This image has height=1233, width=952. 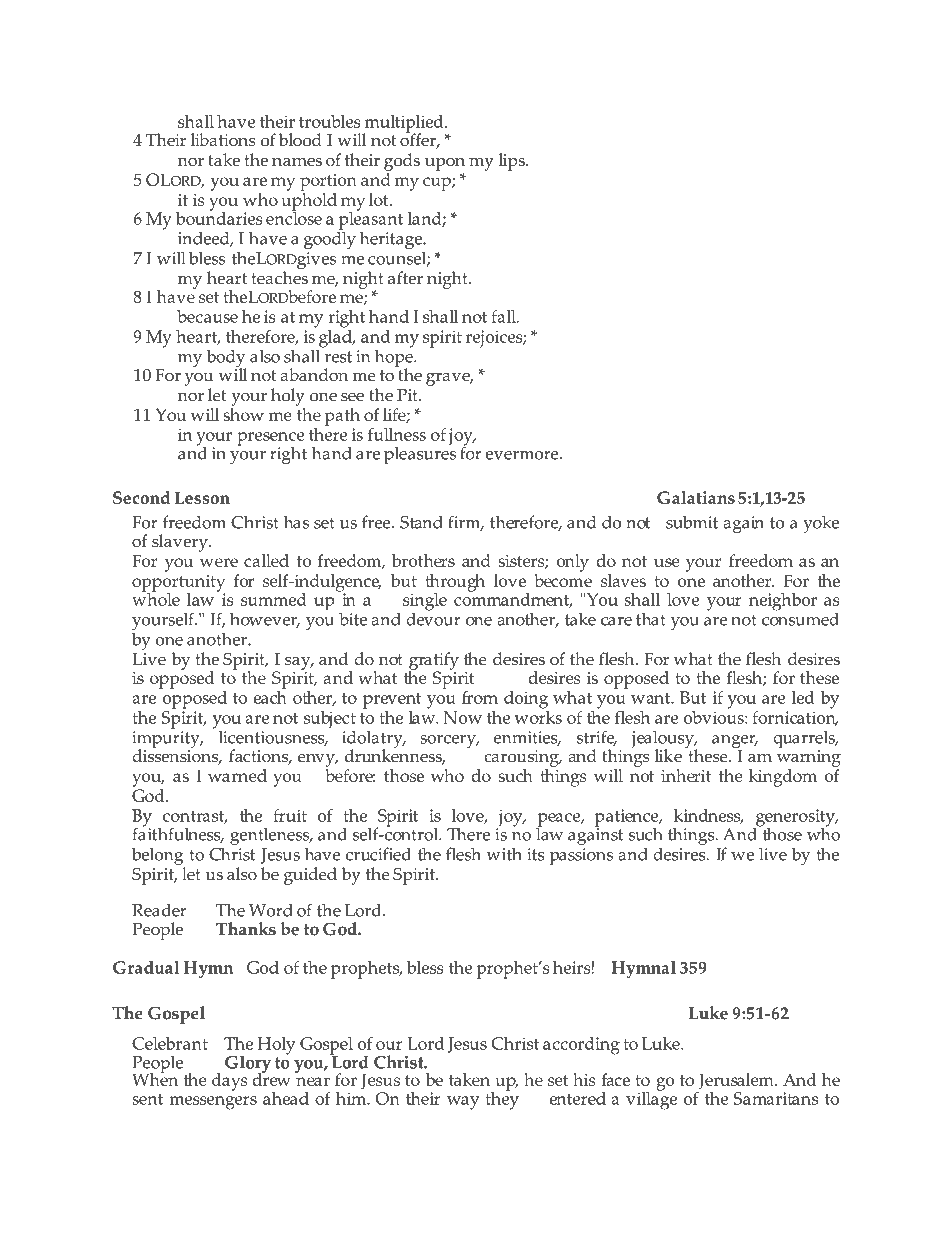 What do you see at coordinates (455, 584) in the image?
I see `through` at bounding box center [455, 584].
